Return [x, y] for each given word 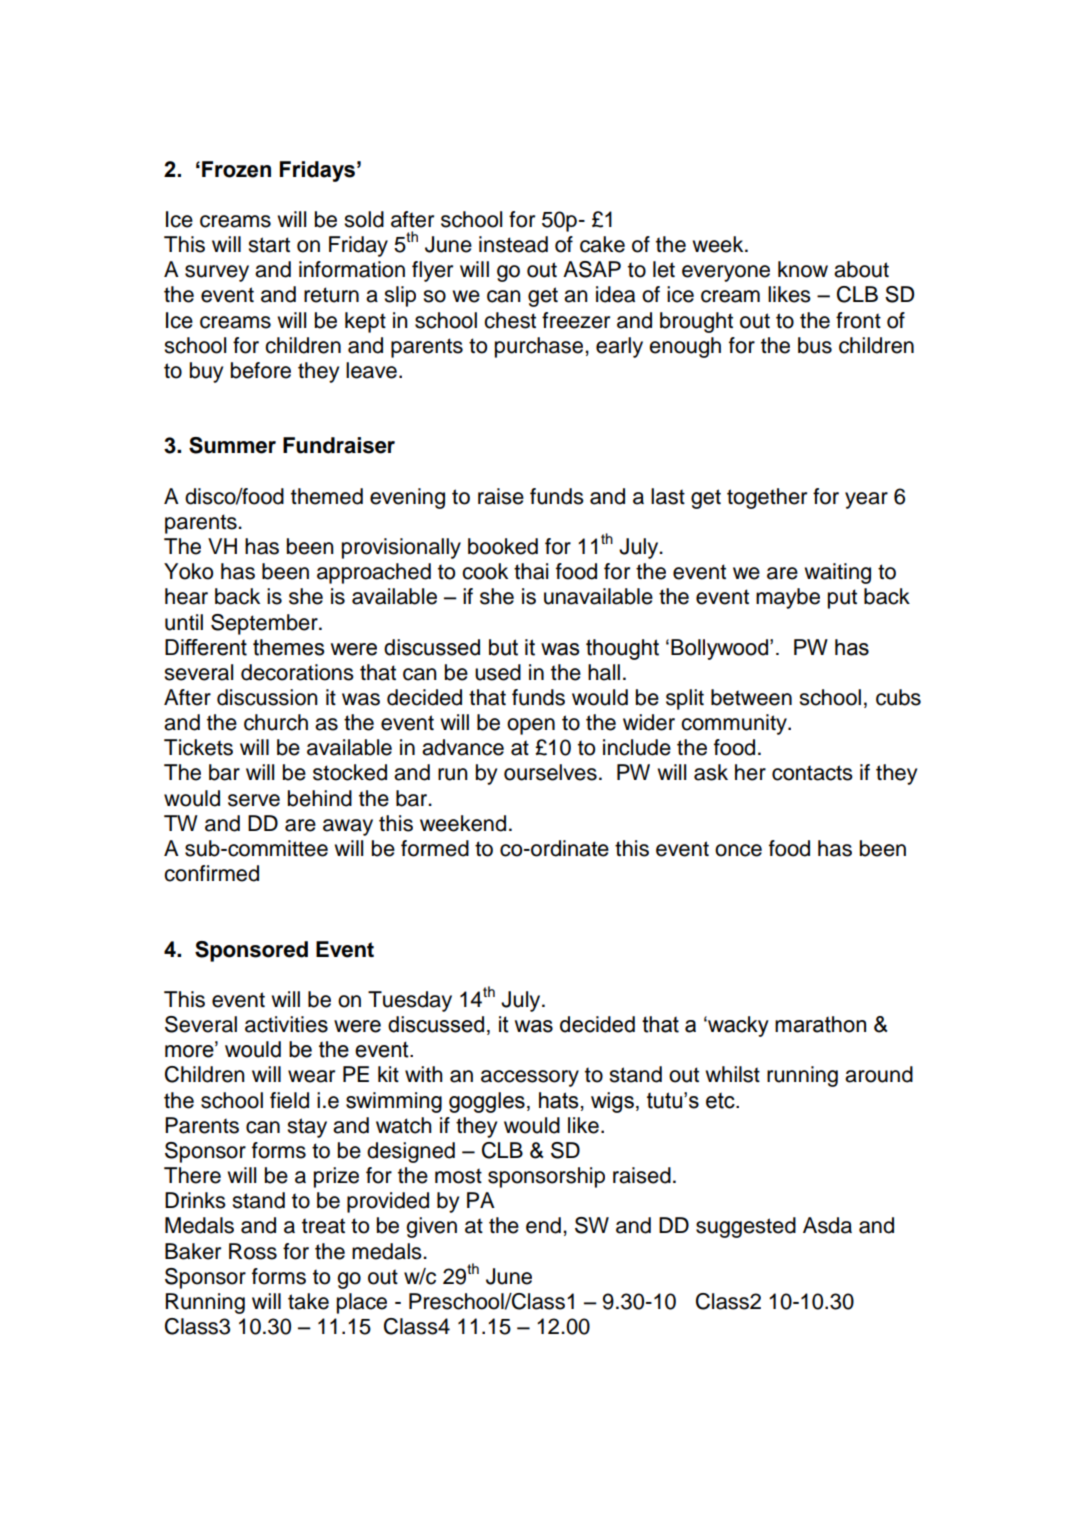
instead [513, 244]
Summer [232, 445]
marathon [820, 1024]
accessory [530, 1078]
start [269, 245]
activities [286, 1024]
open [531, 726]
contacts [812, 773]
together [767, 498]
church [276, 722]
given [431, 1227]
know [803, 269]
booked [503, 546]
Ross [253, 1251]
